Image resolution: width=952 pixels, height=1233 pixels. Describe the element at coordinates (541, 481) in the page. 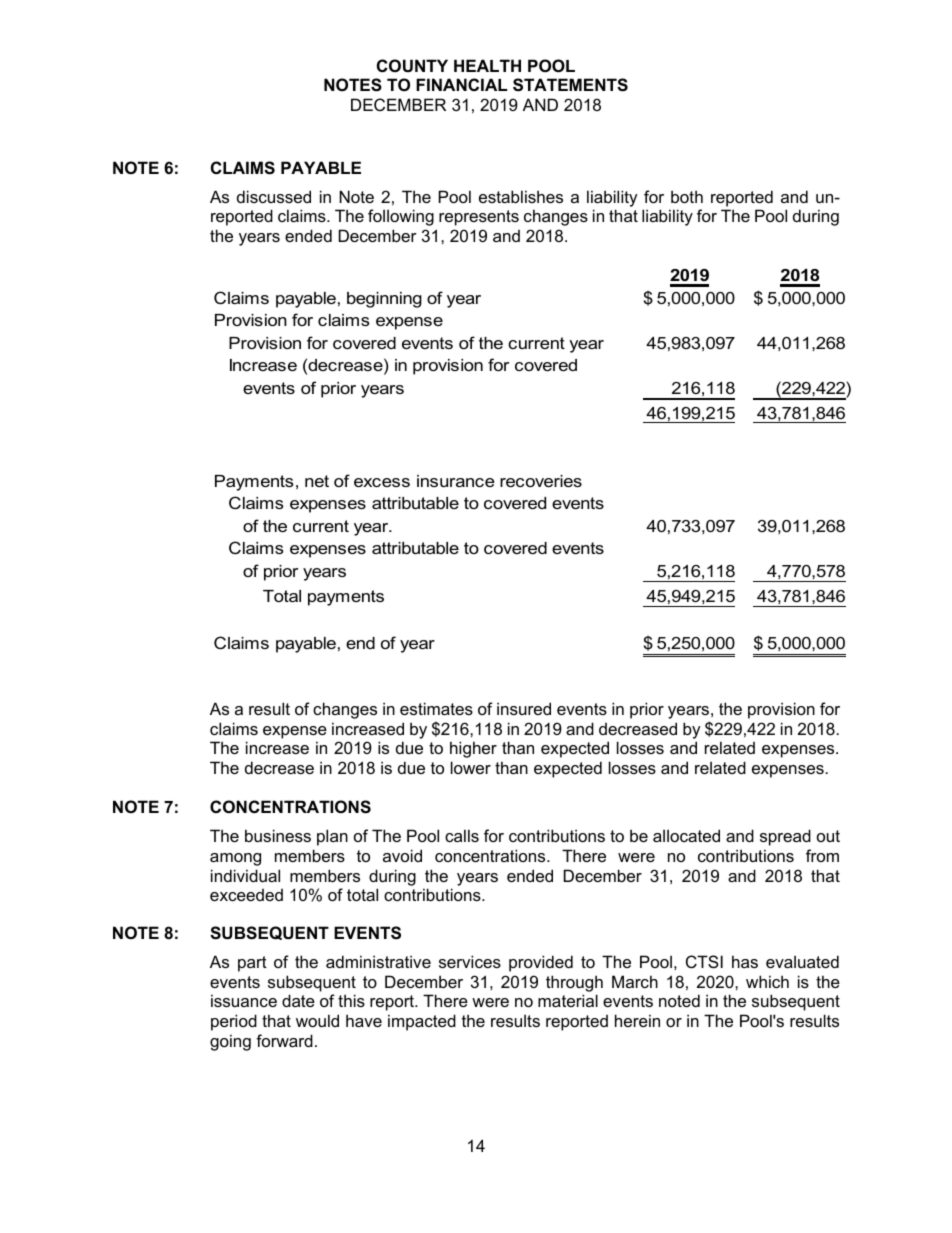

I see `recoveries` at that location.
